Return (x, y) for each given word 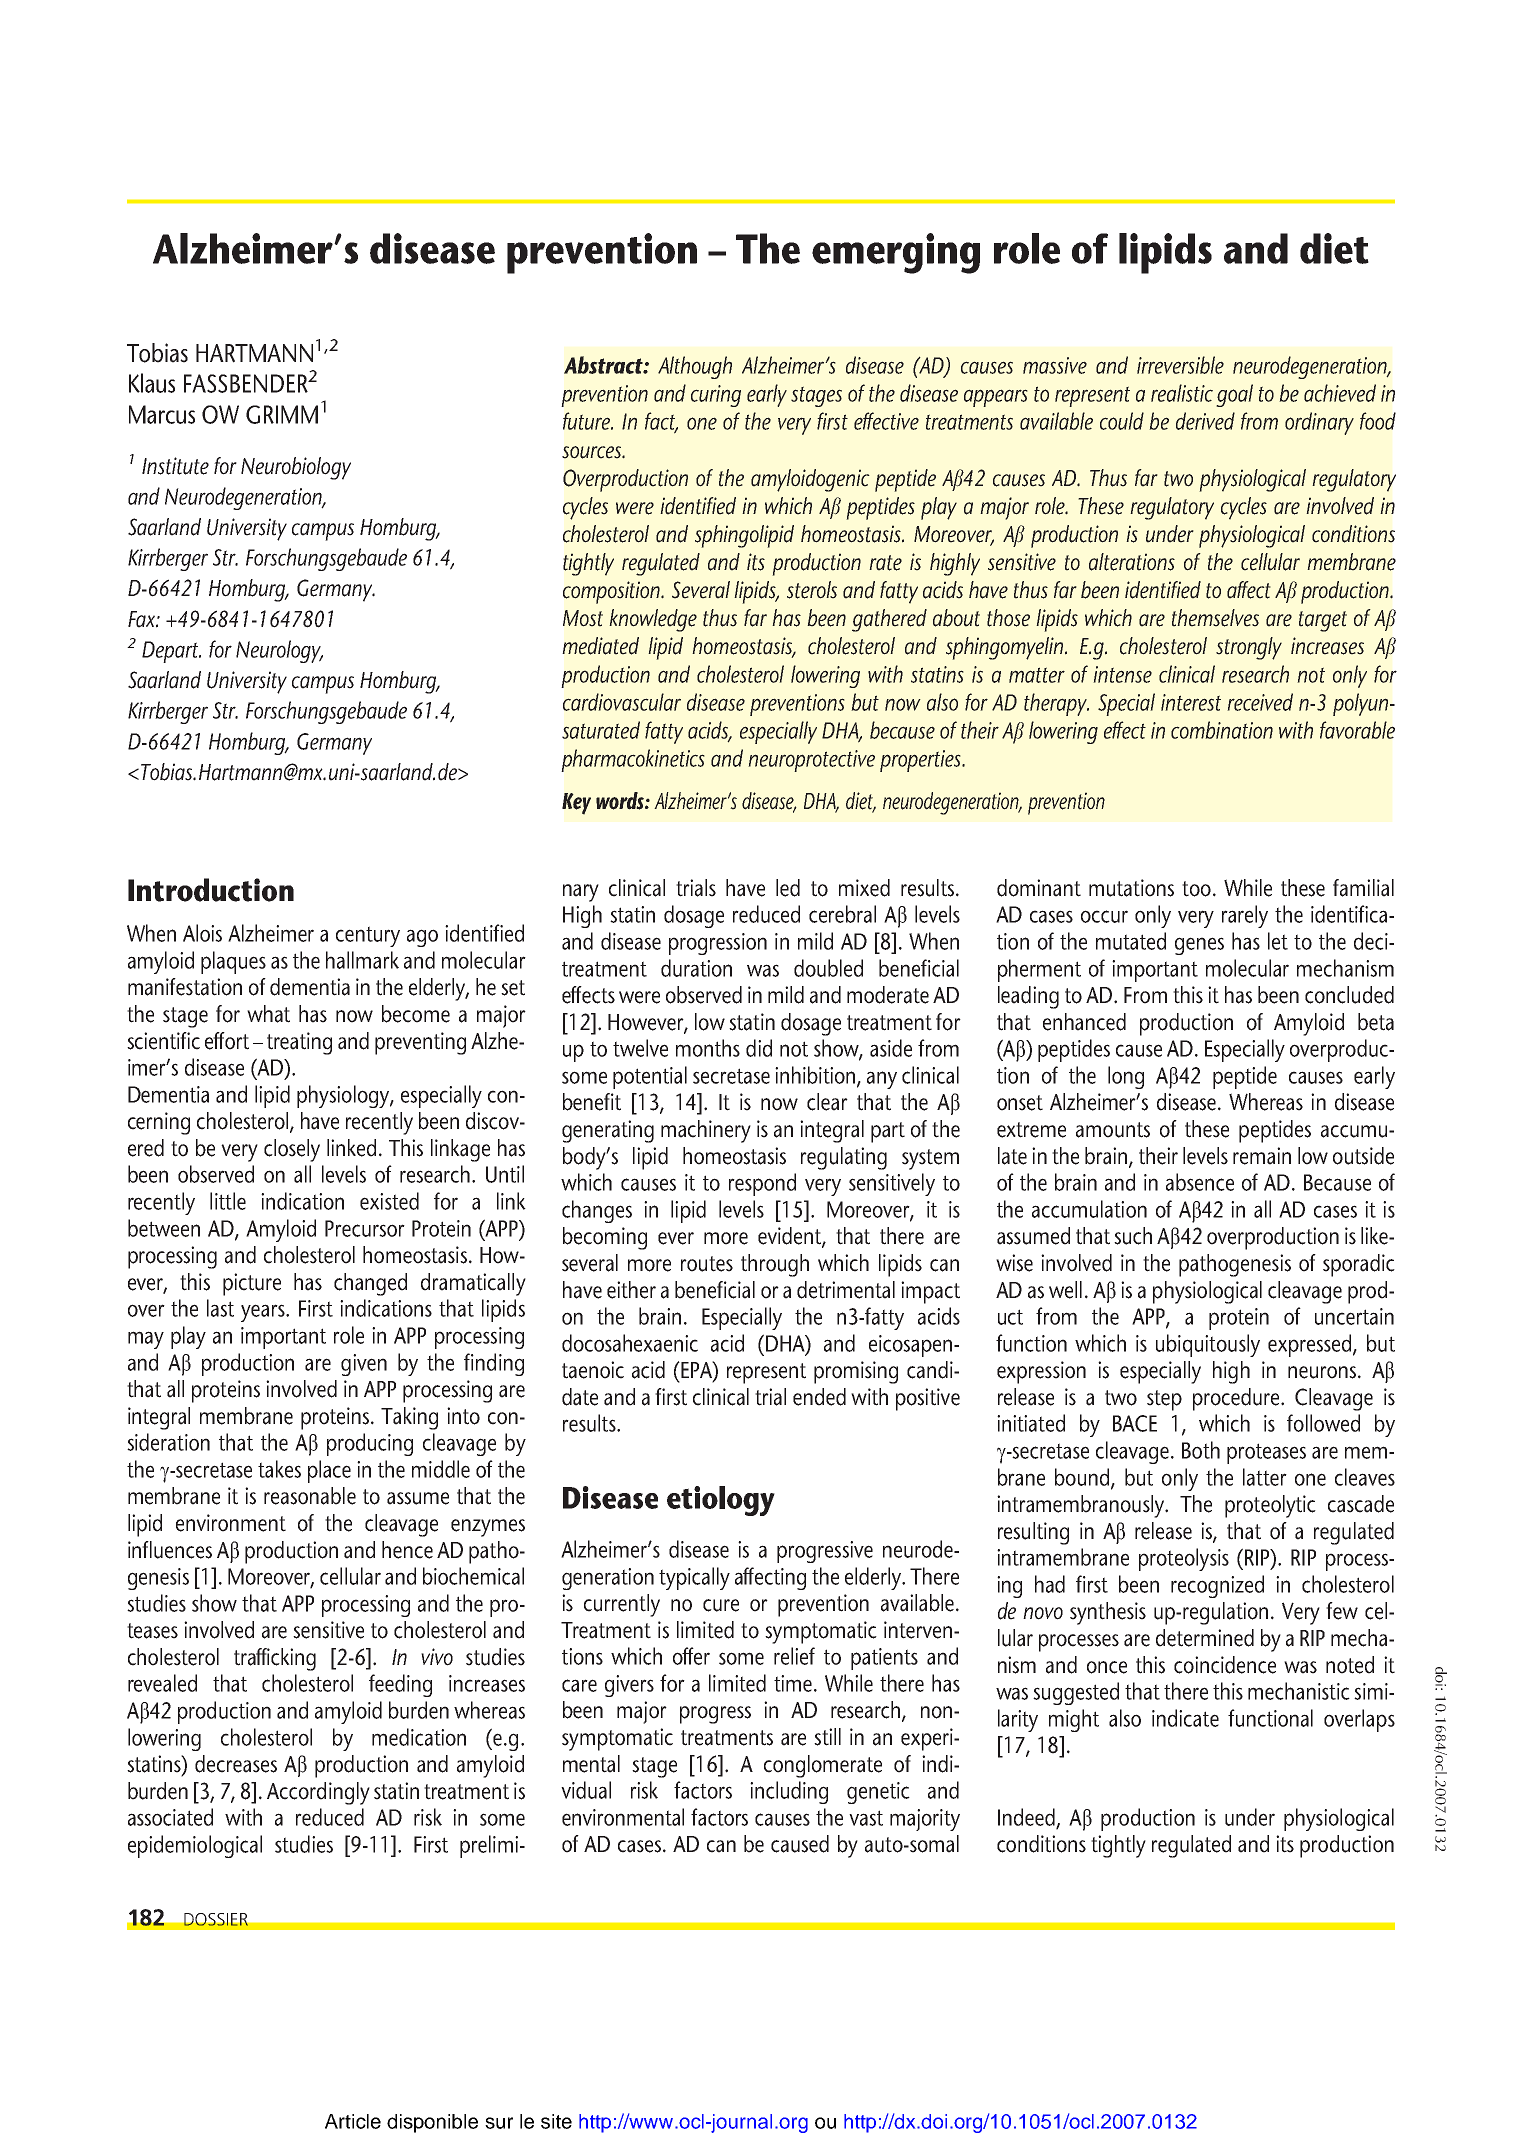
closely (292, 1150)
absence (1200, 1182)
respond (762, 1184)
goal (1234, 395)
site (556, 2121)
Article (353, 2121)
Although (695, 367)
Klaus (152, 383)
